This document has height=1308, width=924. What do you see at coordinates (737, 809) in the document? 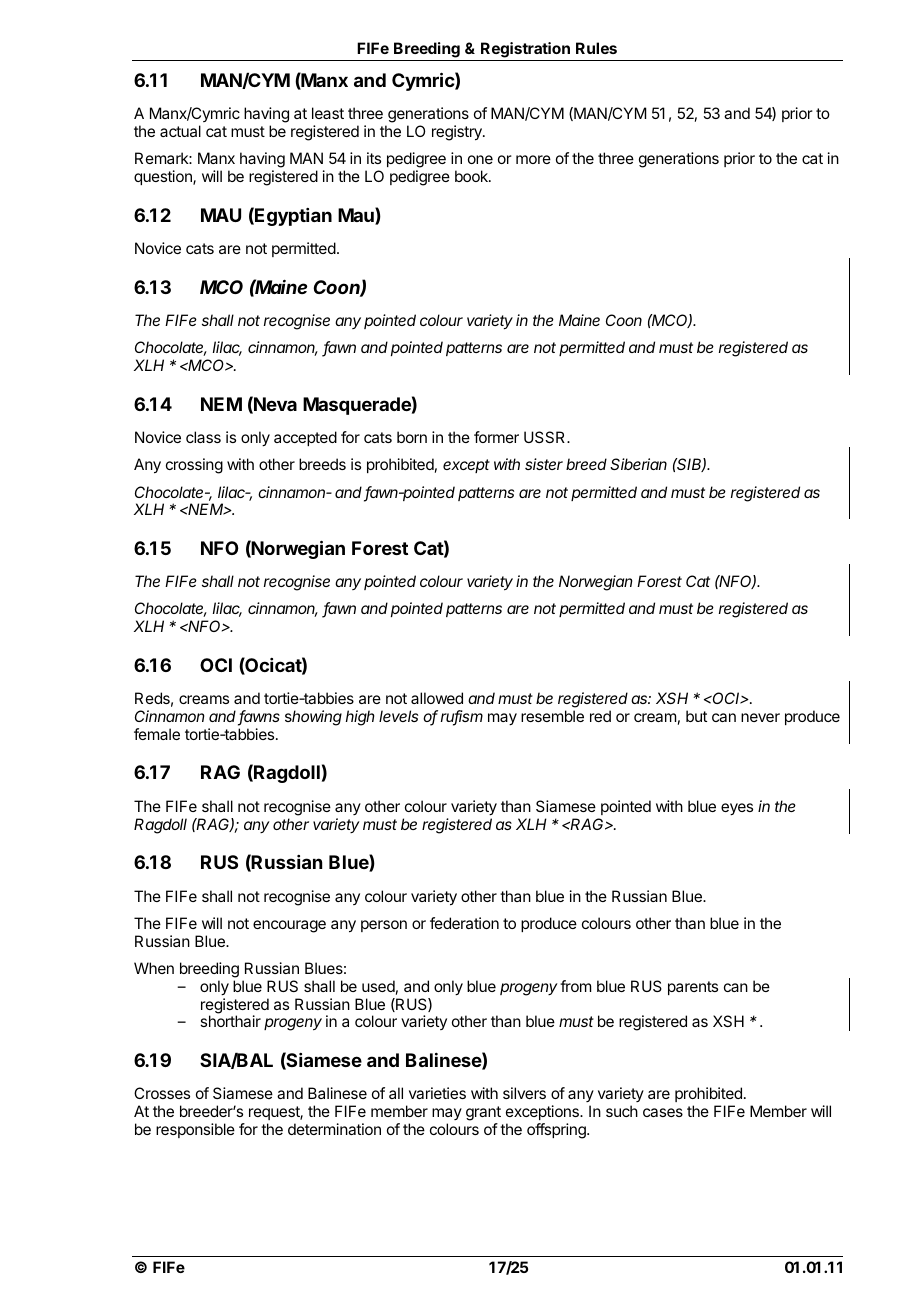
I see `eyes` at bounding box center [737, 809].
